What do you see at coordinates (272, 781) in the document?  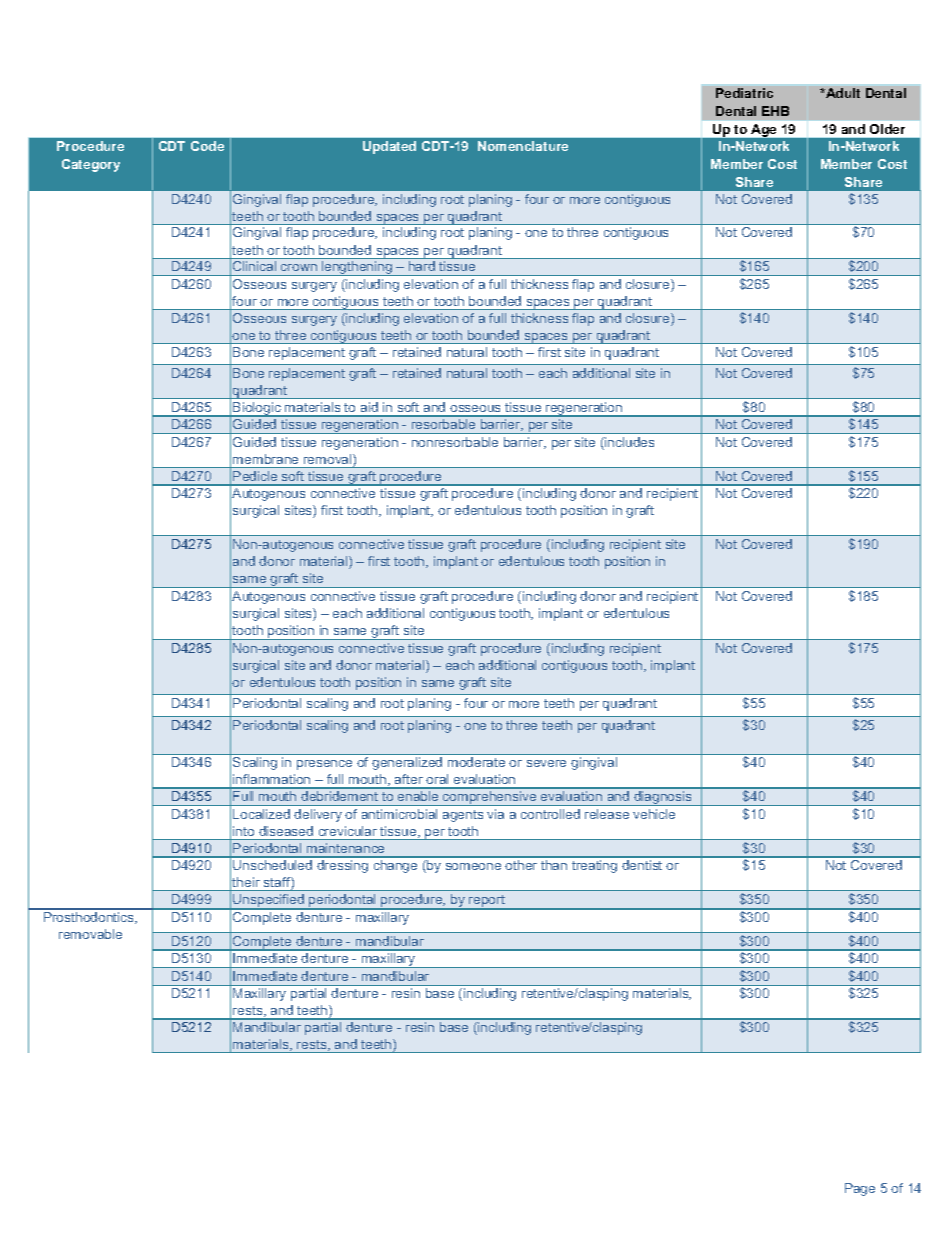 I see `inflammation` at bounding box center [272, 781].
